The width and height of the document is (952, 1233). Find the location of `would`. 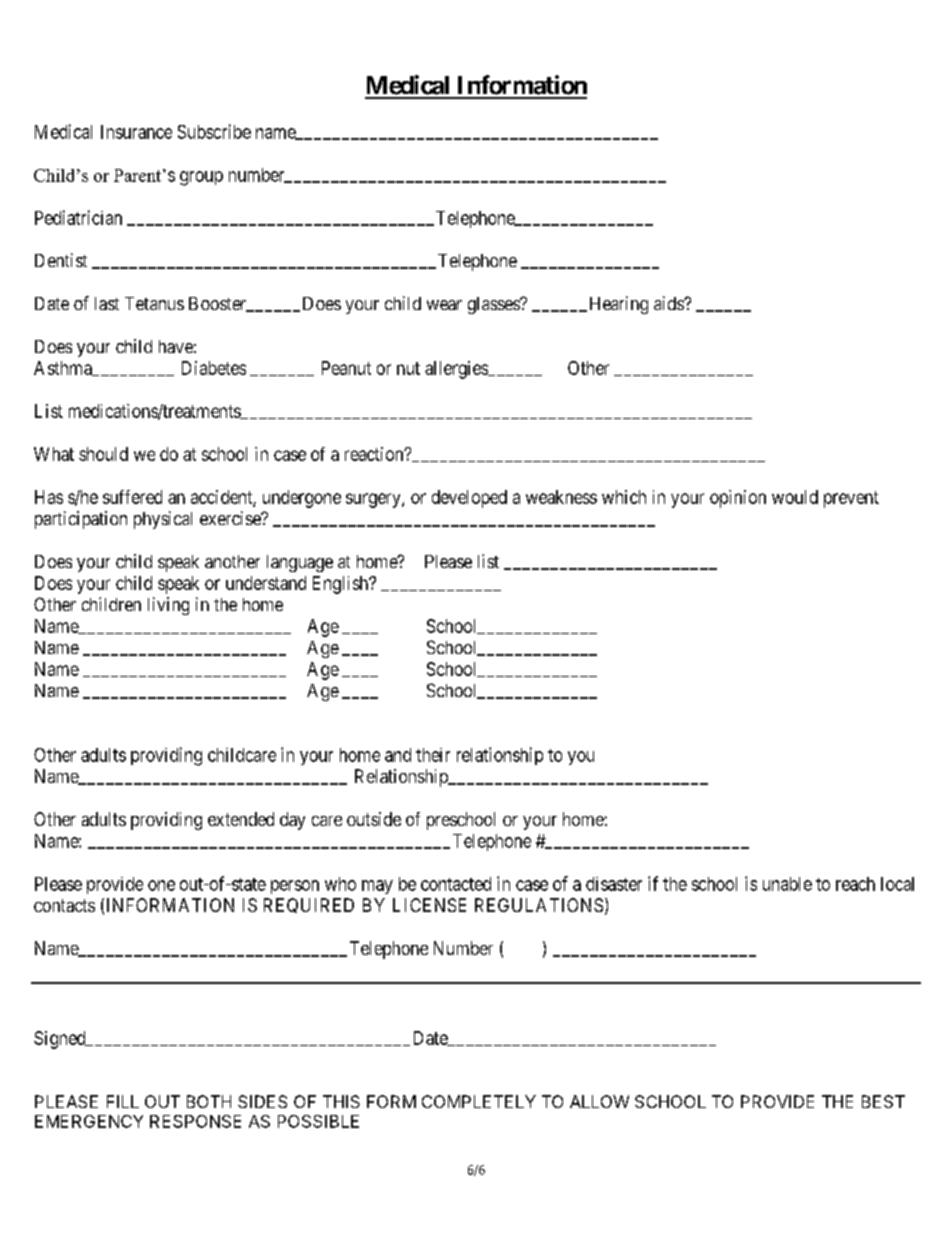

would is located at coordinates (795, 497).
